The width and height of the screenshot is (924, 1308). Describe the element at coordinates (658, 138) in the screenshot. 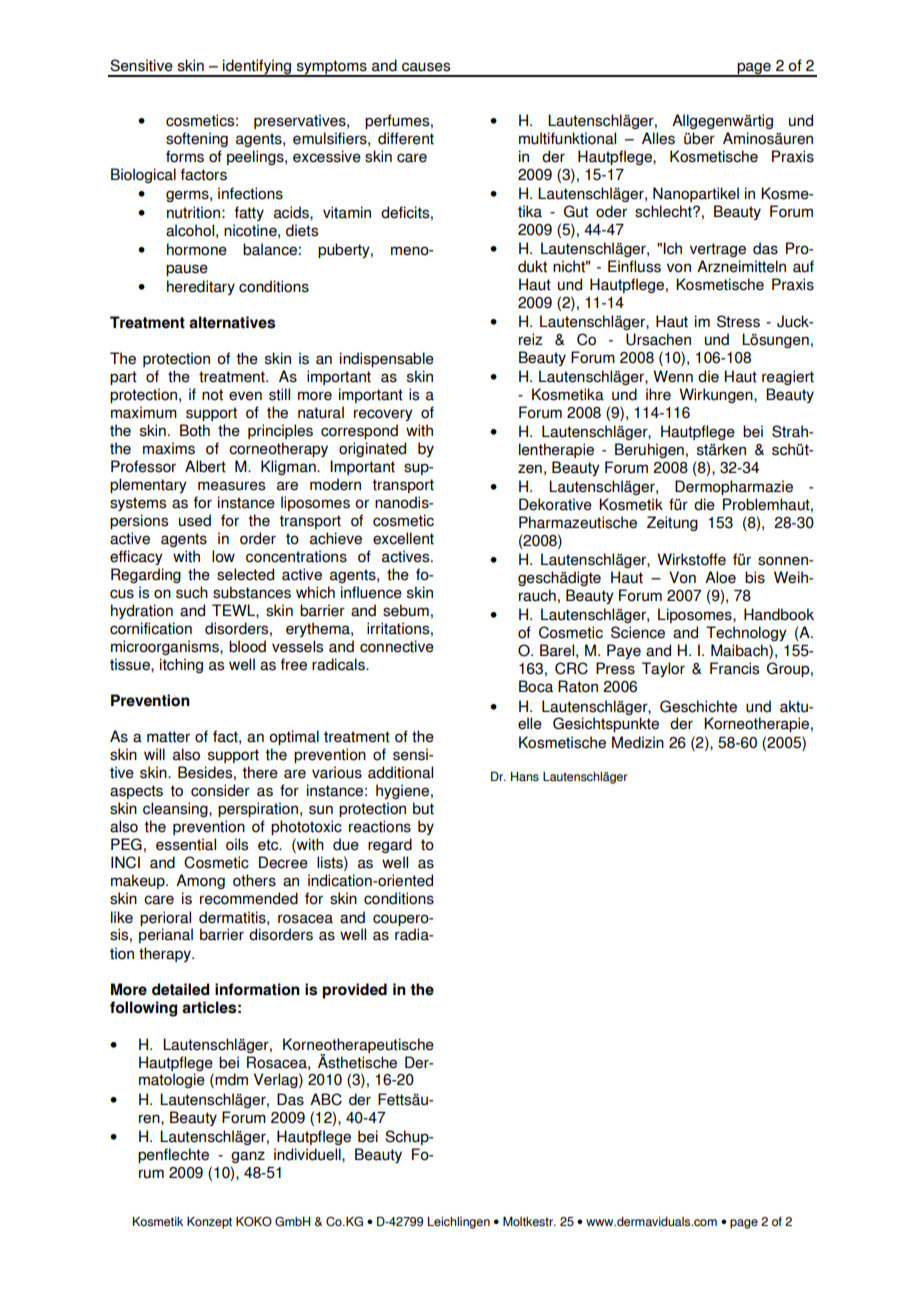

I see `Alles` at that location.
